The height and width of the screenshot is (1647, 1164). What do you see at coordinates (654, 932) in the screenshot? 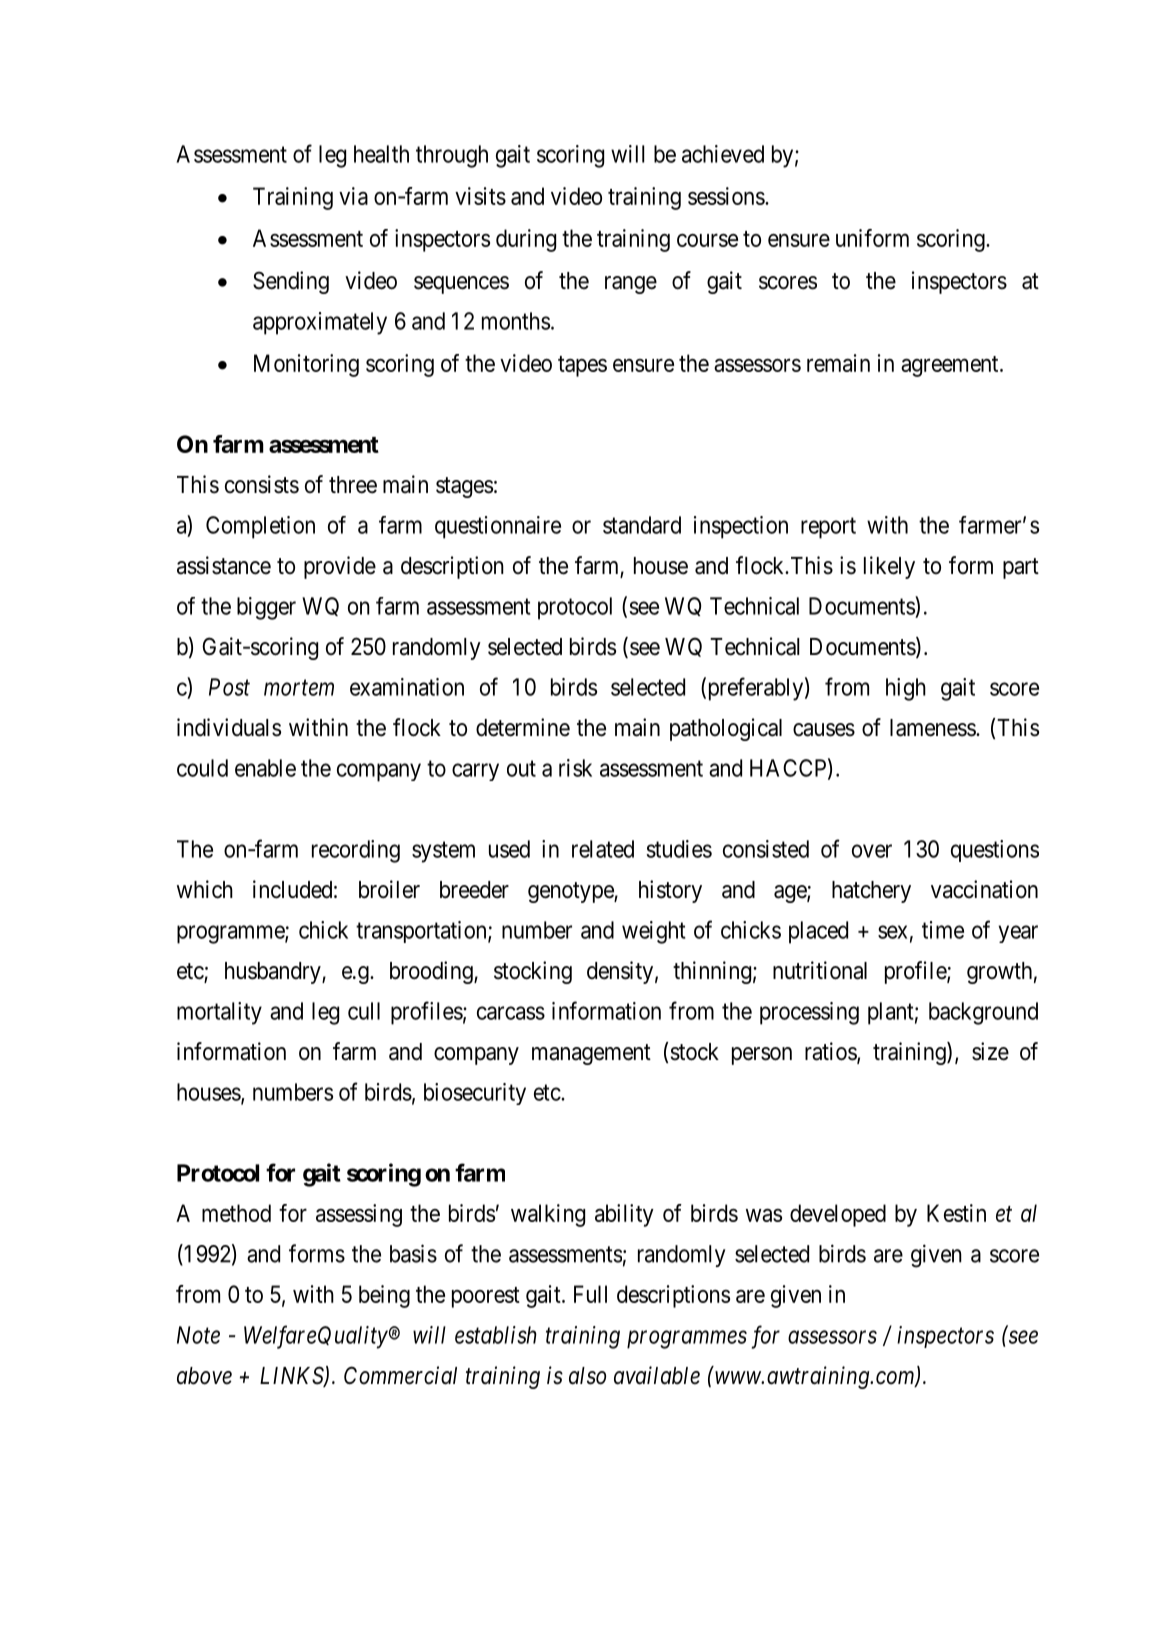
I see `weight` at bounding box center [654, 932].
